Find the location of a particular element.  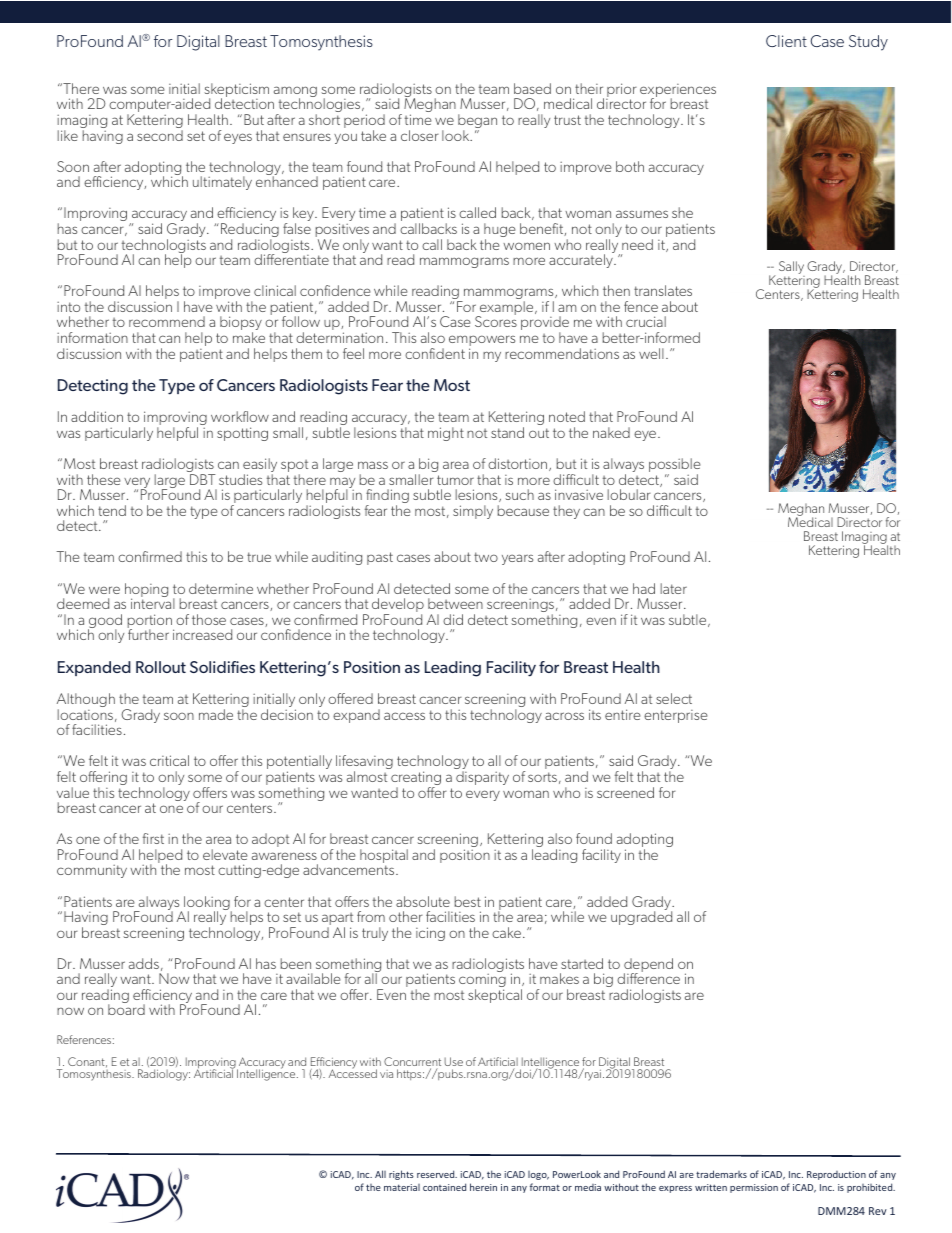

based is located at coordinates (532, 88).
